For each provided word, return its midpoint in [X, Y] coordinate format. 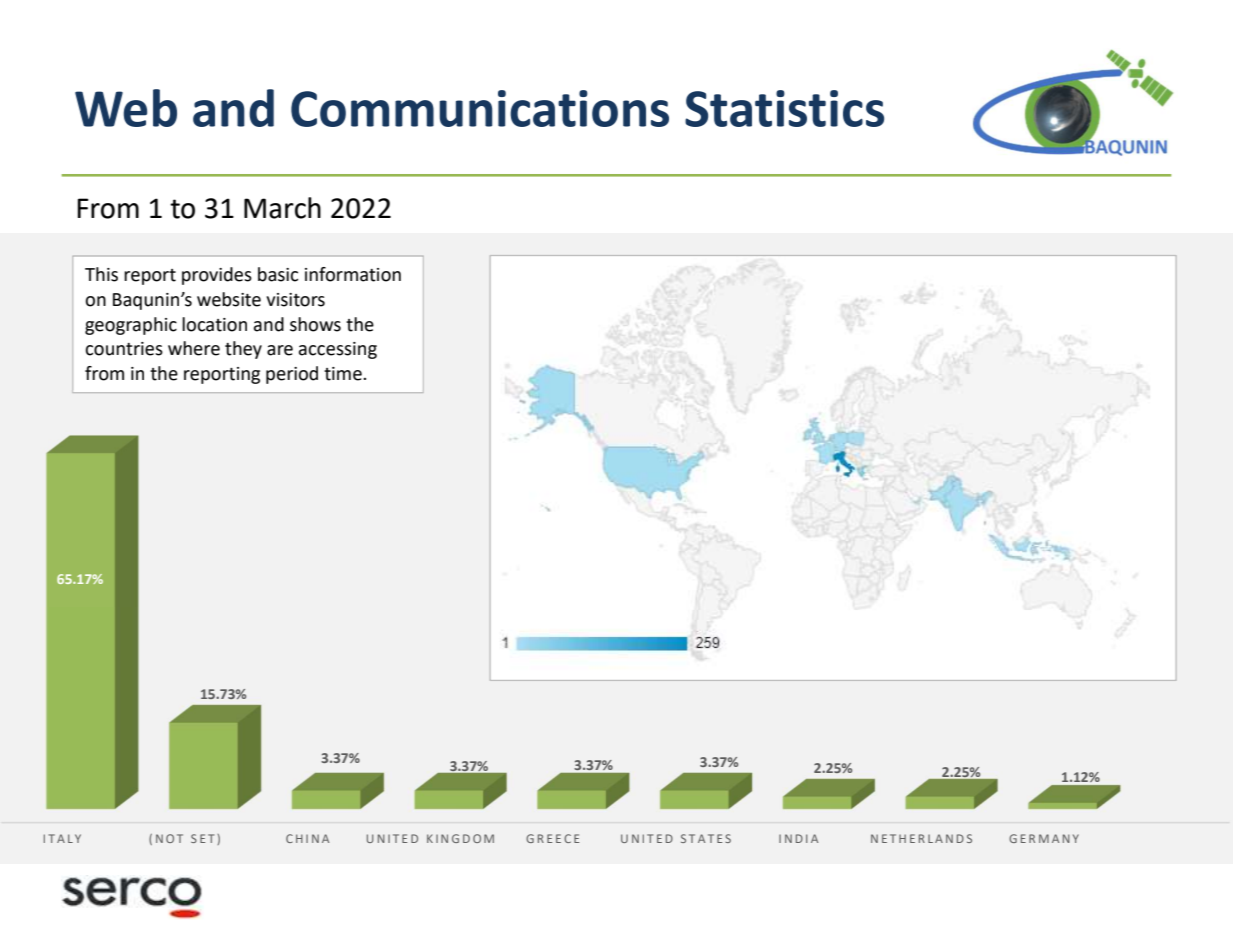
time [344, 374]
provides [217, 276]
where [194, 348]
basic [278, 274]
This [101, 274]
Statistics [784, 108]
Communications [480, 108]
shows [315, 324]
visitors [295, 300]
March [282, 208]
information [353, 274]
